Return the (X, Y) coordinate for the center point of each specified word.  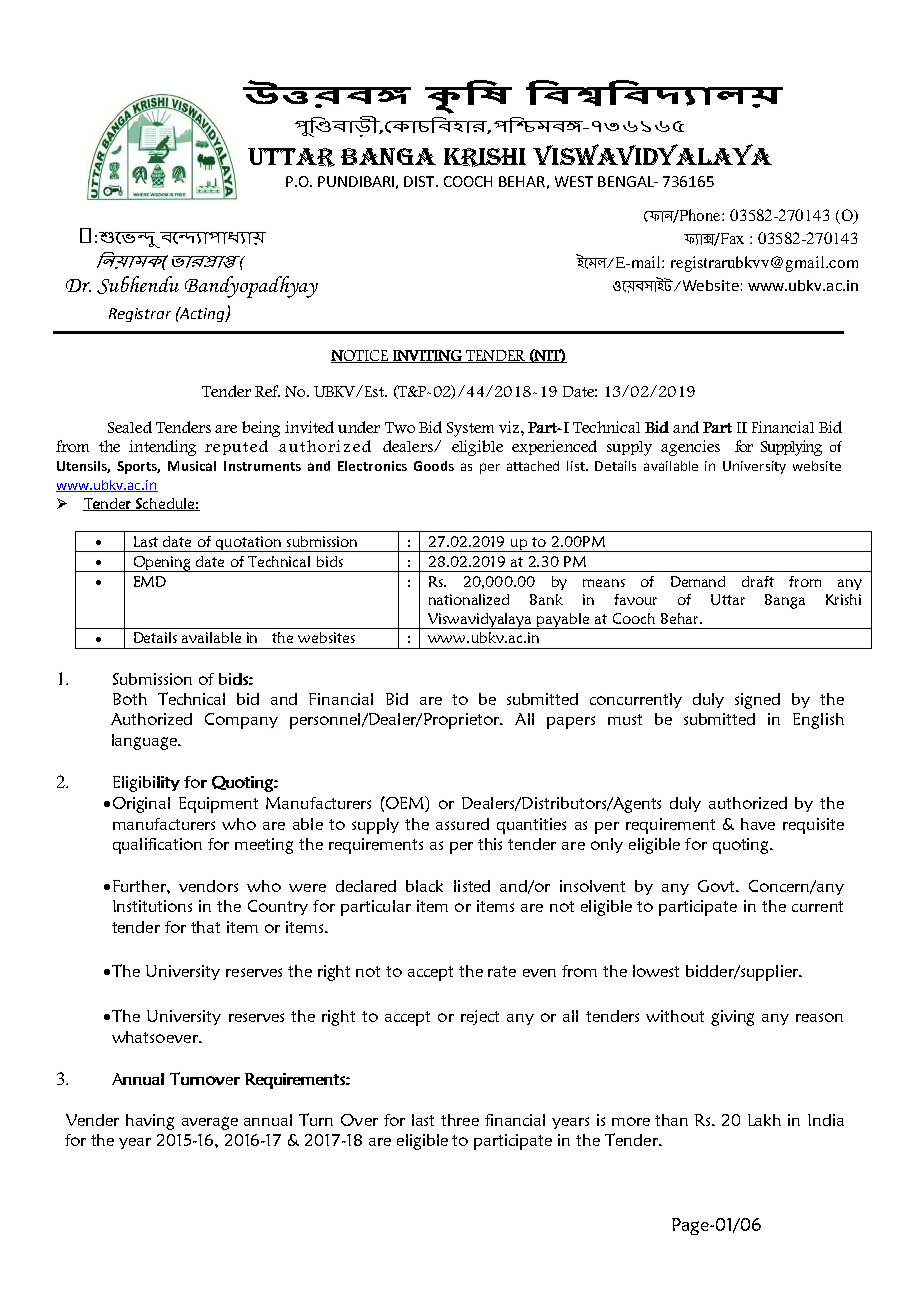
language (145, 742)
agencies (690, 448)
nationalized (469, 599)
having (150, 1122)
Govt (717, 886)
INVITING (427, 356)
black (424, 886)
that (205, 927)
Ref (267, 391)
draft (758, 581)
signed (757, 701)
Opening (162, 564)
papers (571, 722)
